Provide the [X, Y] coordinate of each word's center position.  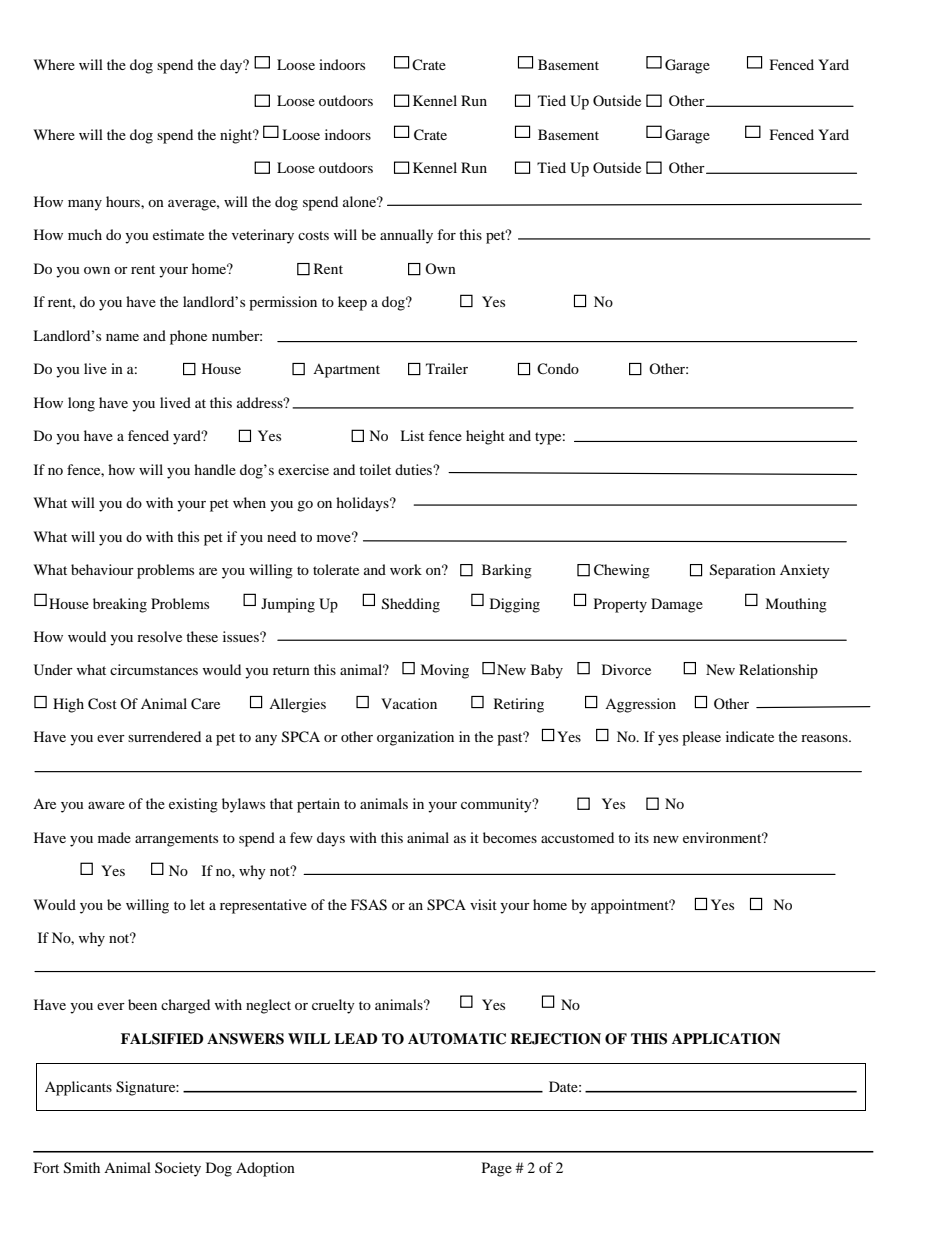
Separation [743, 571]
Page [497, 1169]
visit [483, 904]
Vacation [409, 703]
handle [215, 469]
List [412, 435]
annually [406, 236]
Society [178, 1169]
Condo [558, 369]
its [642, 837]
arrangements [176, 840]
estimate [178, 234]
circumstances [154, 669]
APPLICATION [726, 1039]
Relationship [778, 671]
